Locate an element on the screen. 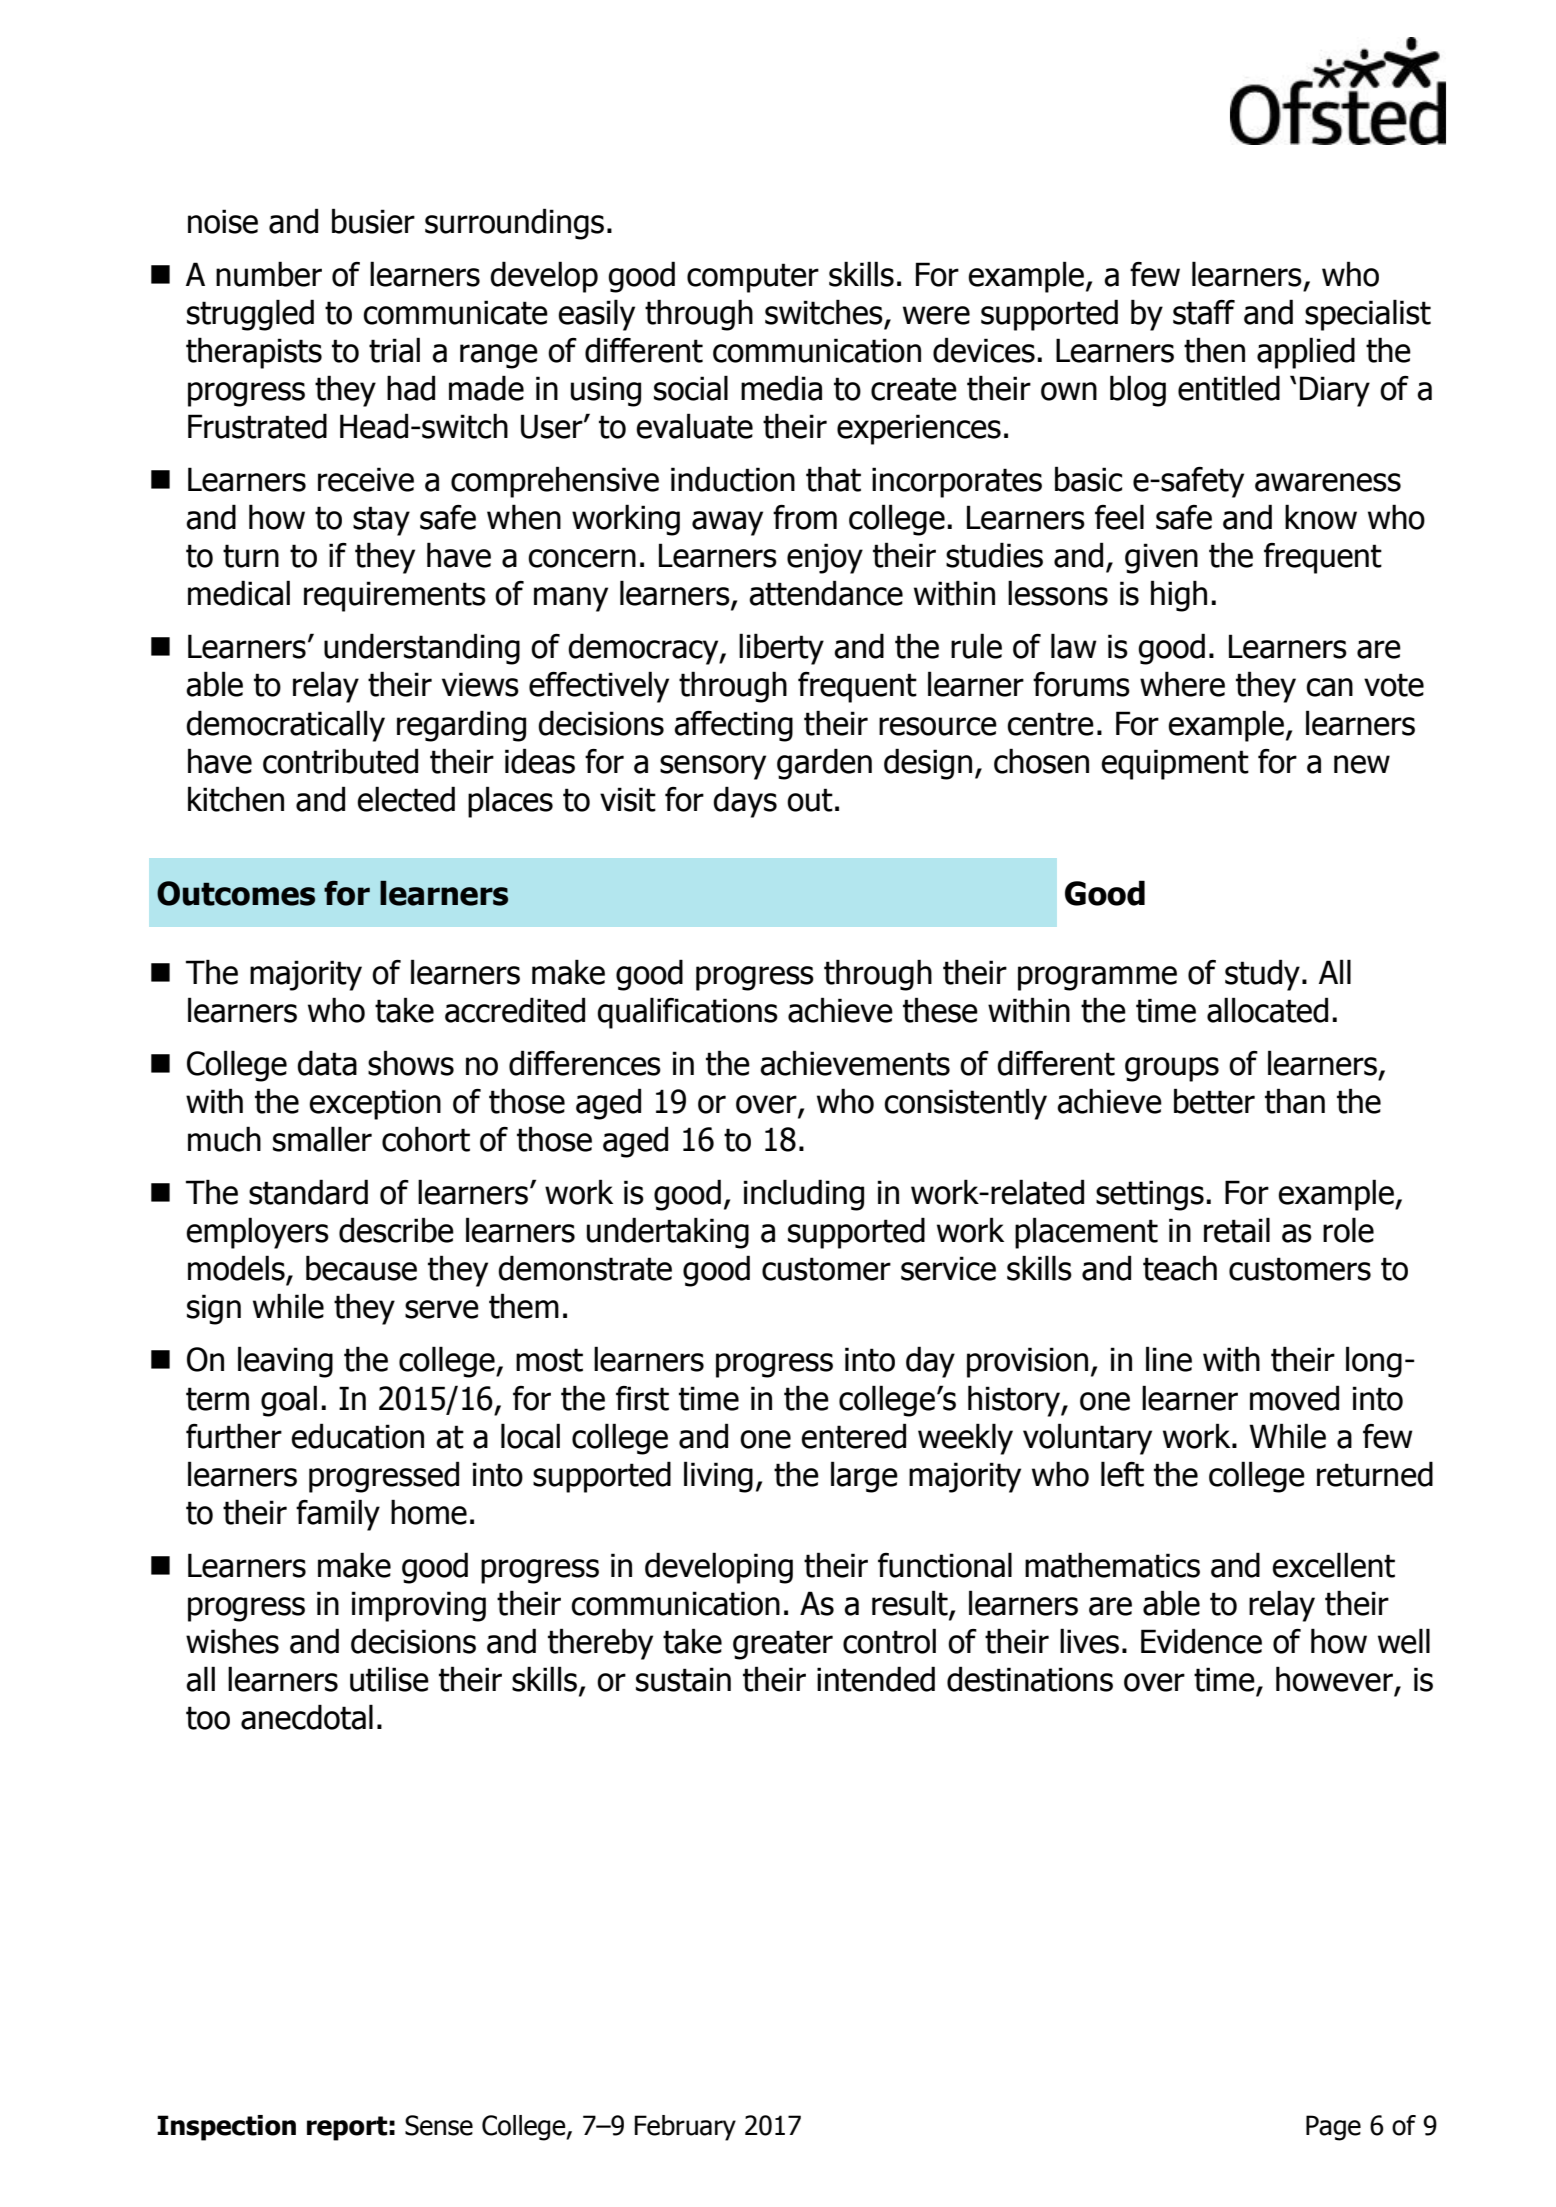 This screenshot has height=2207, width=1556. computer is located at coordinates (753, 278).
